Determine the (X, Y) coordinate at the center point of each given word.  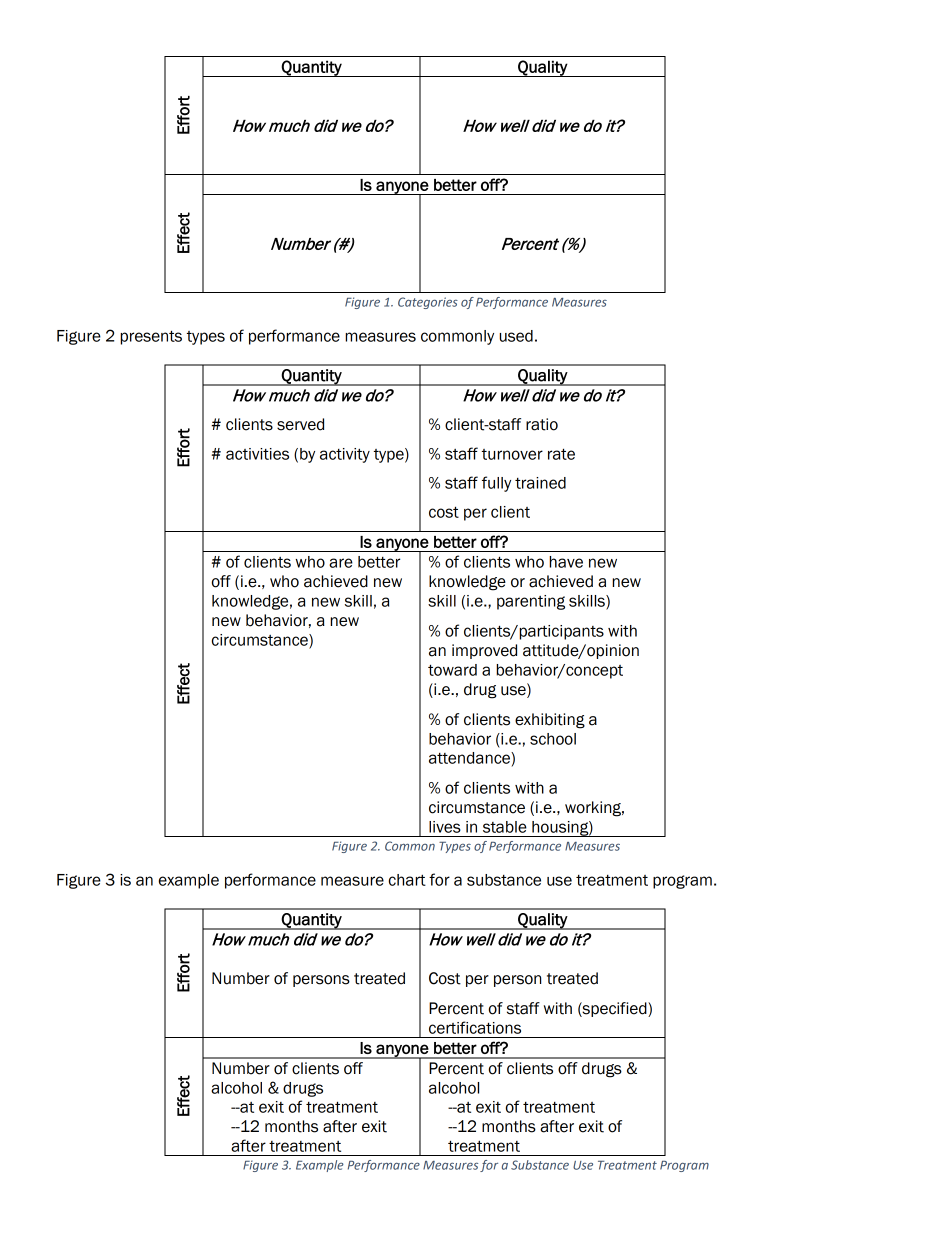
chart (407, 880)
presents (151, 337)
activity (345, 455)
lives (445, 827)
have (566, 562)
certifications (475, 1027)
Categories (428, 303)
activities (257, 454)
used (516, 336)
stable (505, 827)
